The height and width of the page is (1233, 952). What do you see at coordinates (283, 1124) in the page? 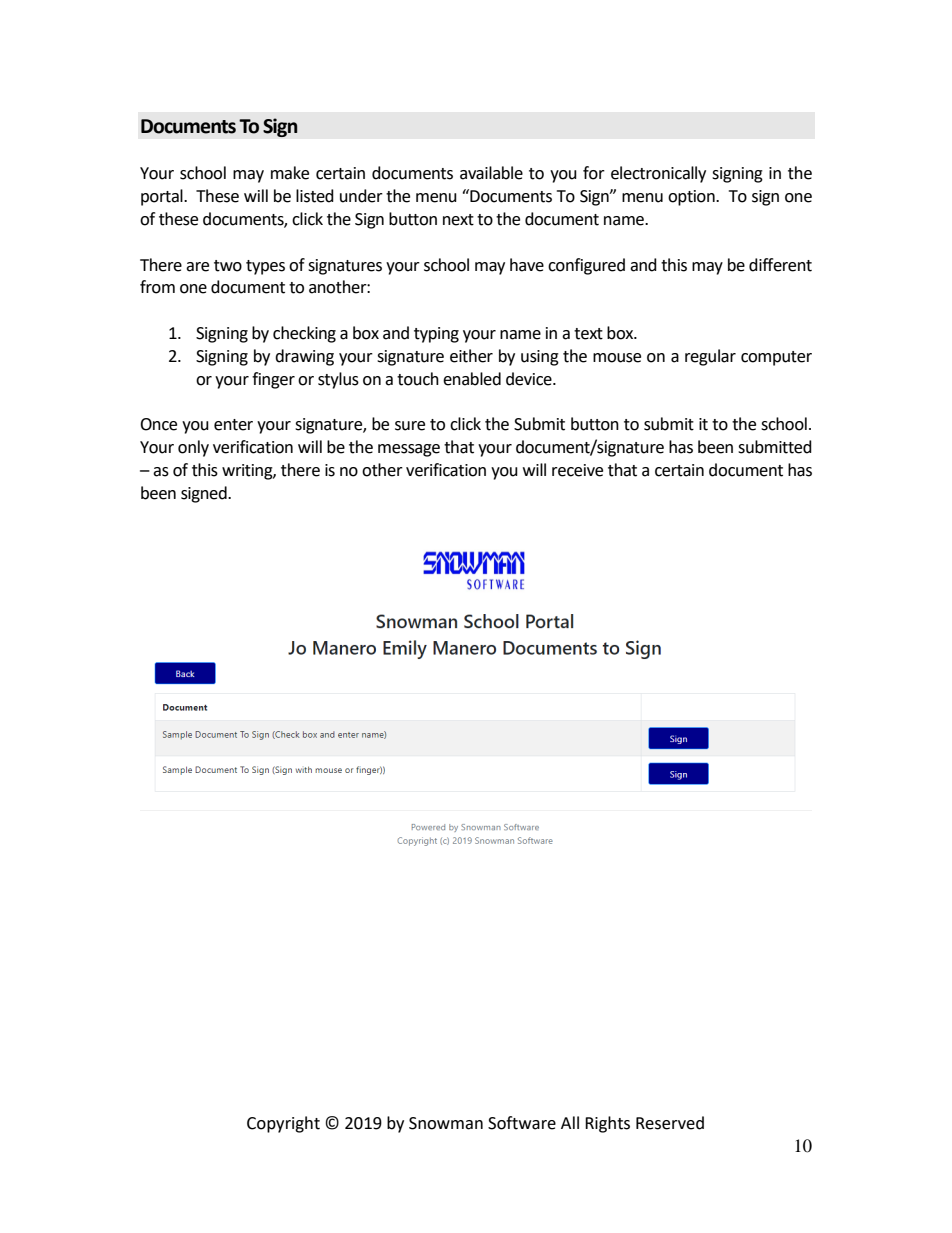
I see `Copyright` at bounding box center [283, 1124].
